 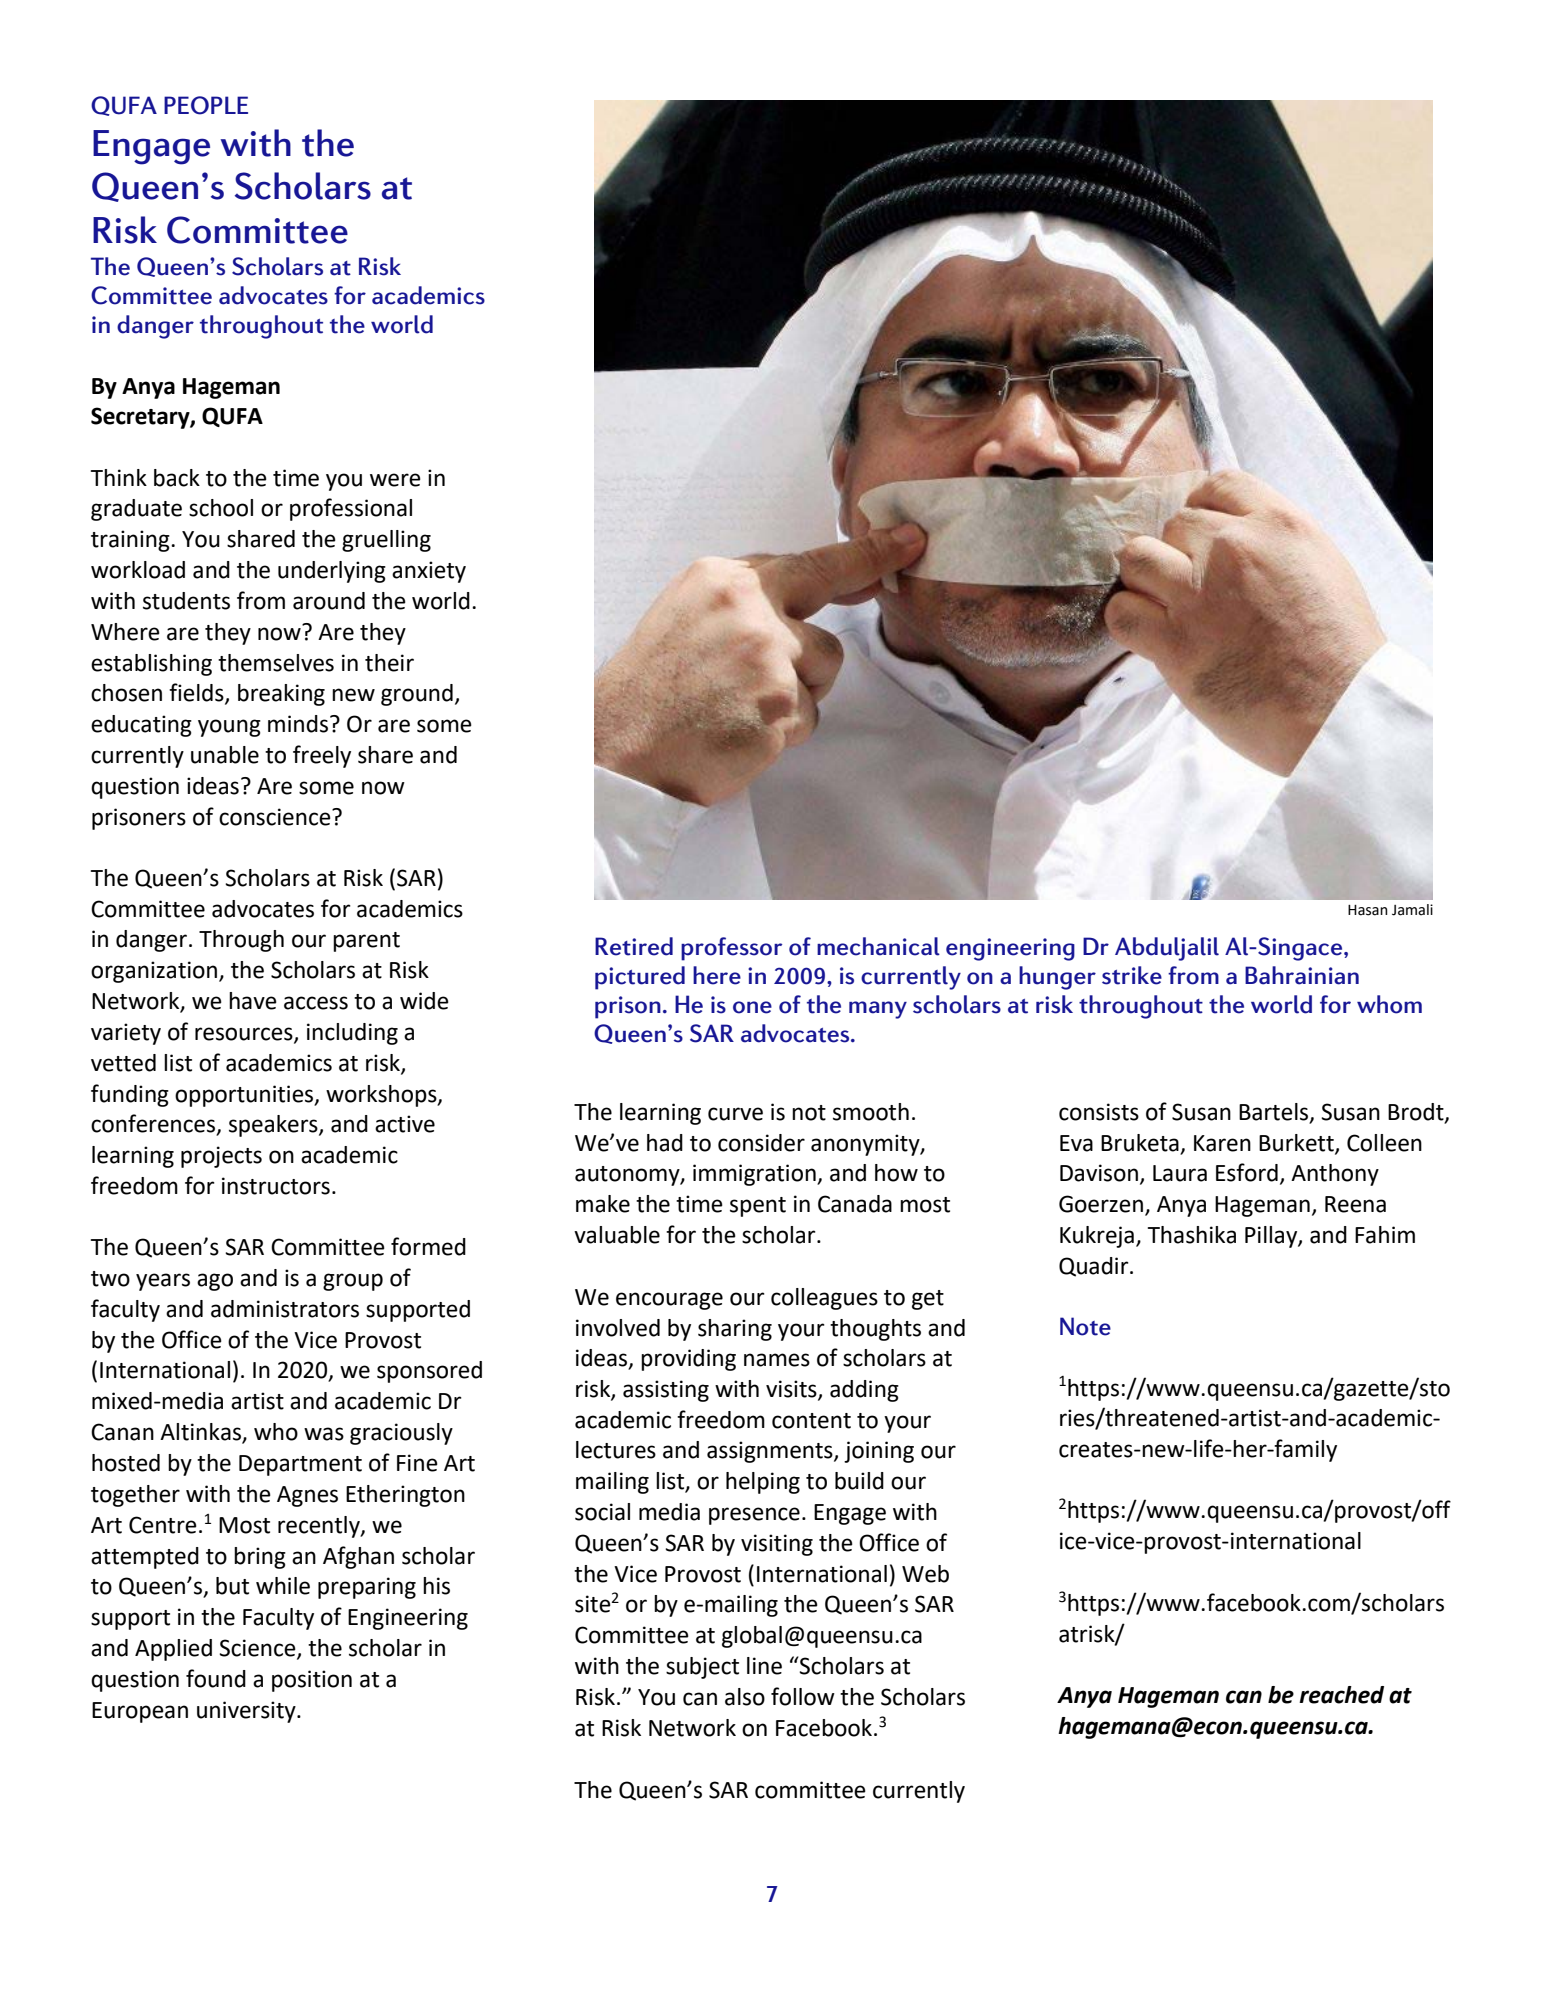 I want to click on line, so click(x=764, y=1666).
